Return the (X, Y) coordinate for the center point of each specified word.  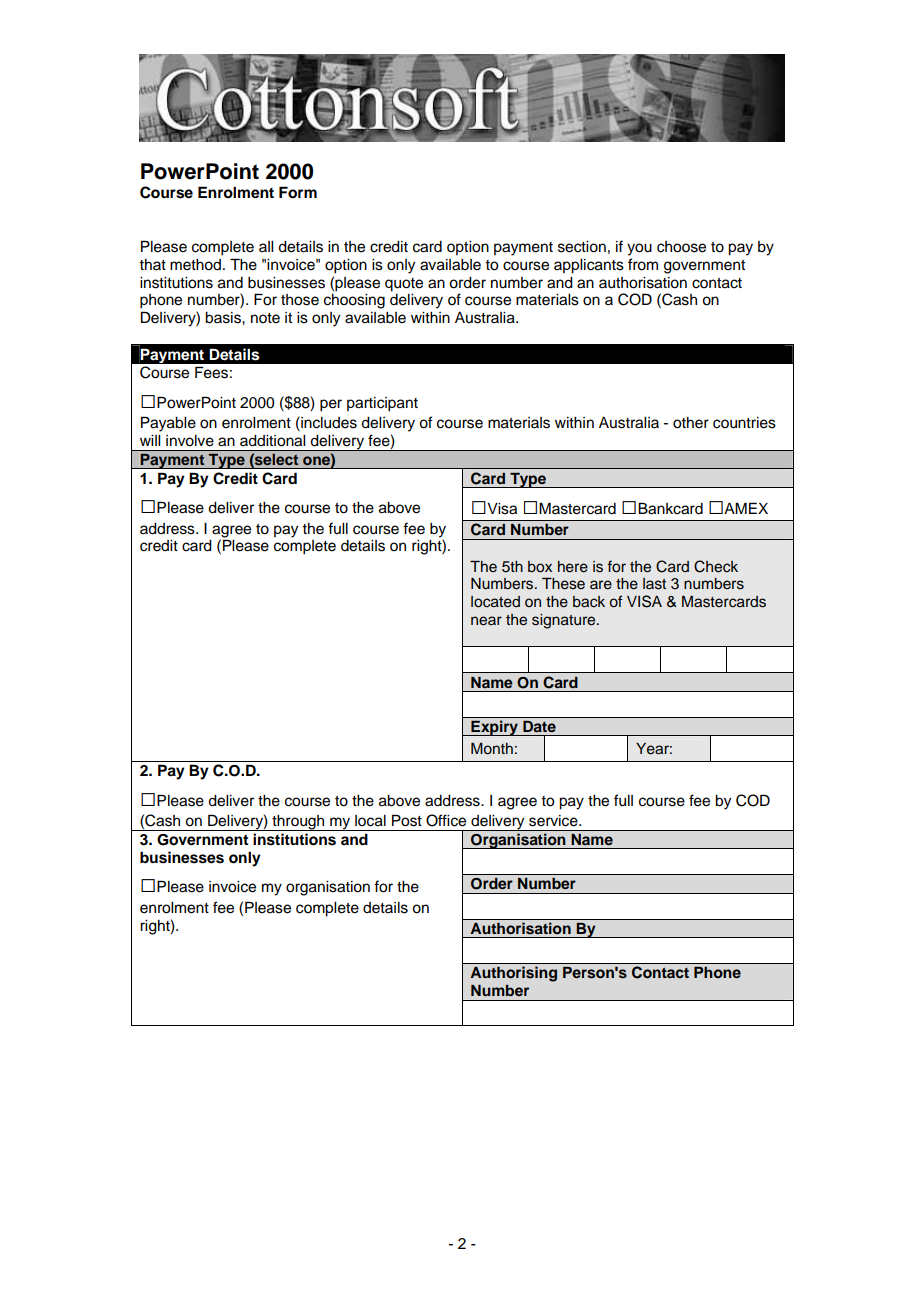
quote (404, 285)
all (266, 246)
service (554, 821)
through (298, 823)
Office (446, 820)
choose (681, 247)
